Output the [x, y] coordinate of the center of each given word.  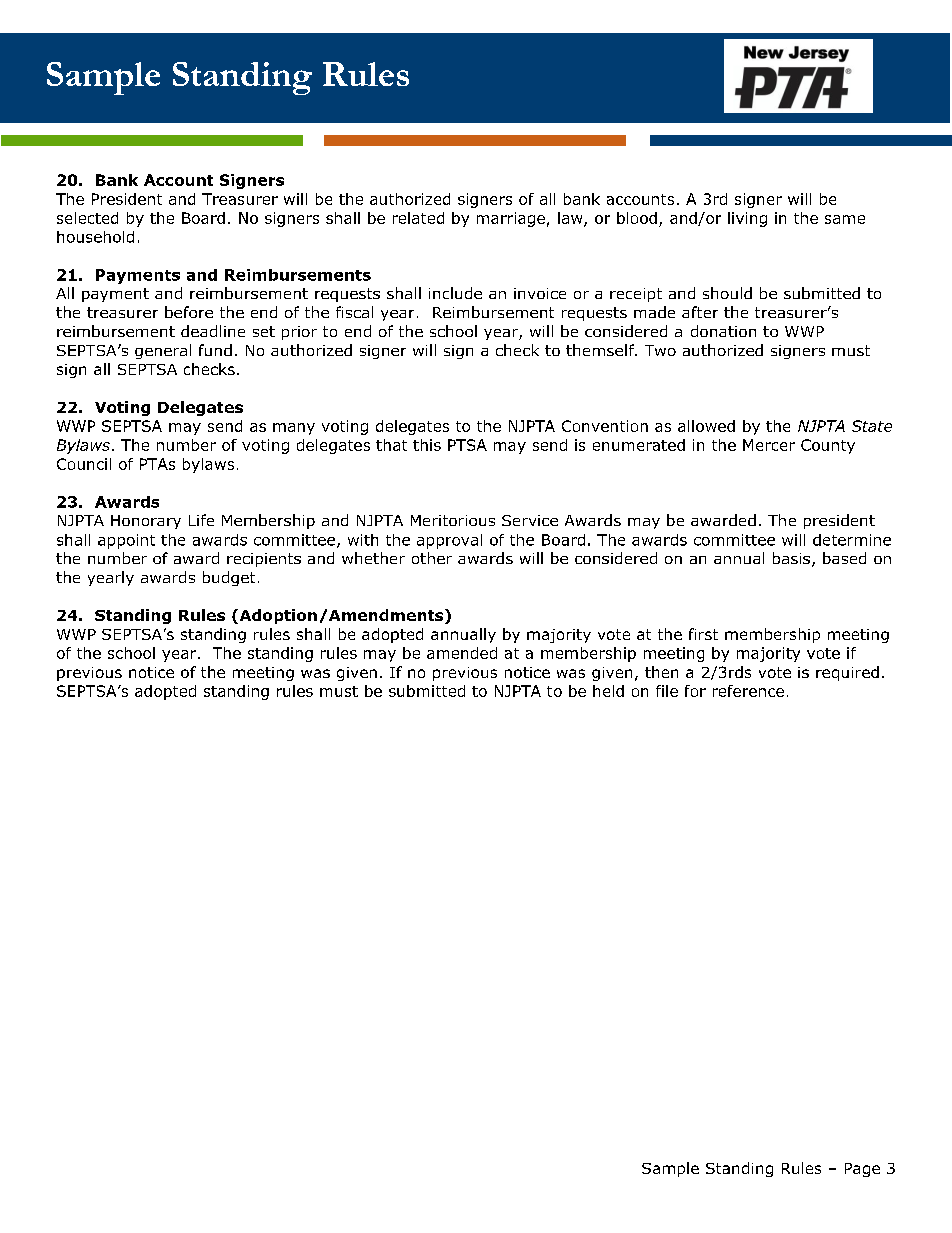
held [608, 691]
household [95, 237]
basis [793, 559]
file [667, 691]
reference [748, 691]
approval [449, 541]
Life [201, 520]
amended [462, 653]
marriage [511, 219]
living [747, 219]
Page [862, 1170]
